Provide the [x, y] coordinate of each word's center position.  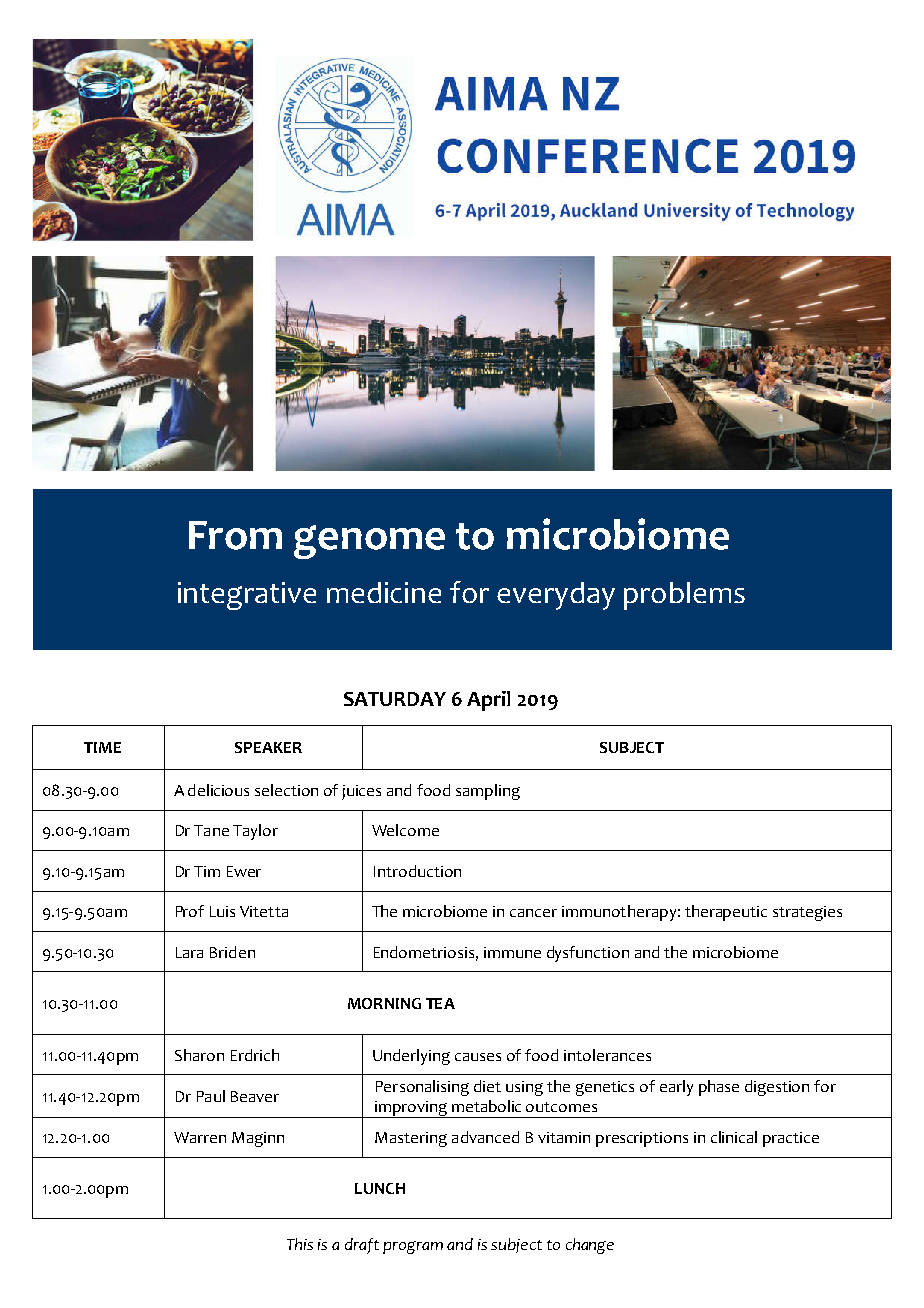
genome [369, 542]
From [235, 535]
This [300, 1244]
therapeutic [726, 913]
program [413, 1247]
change [590, 1246]
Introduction [417, 871]
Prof [190, 911]
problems [684, 596]
